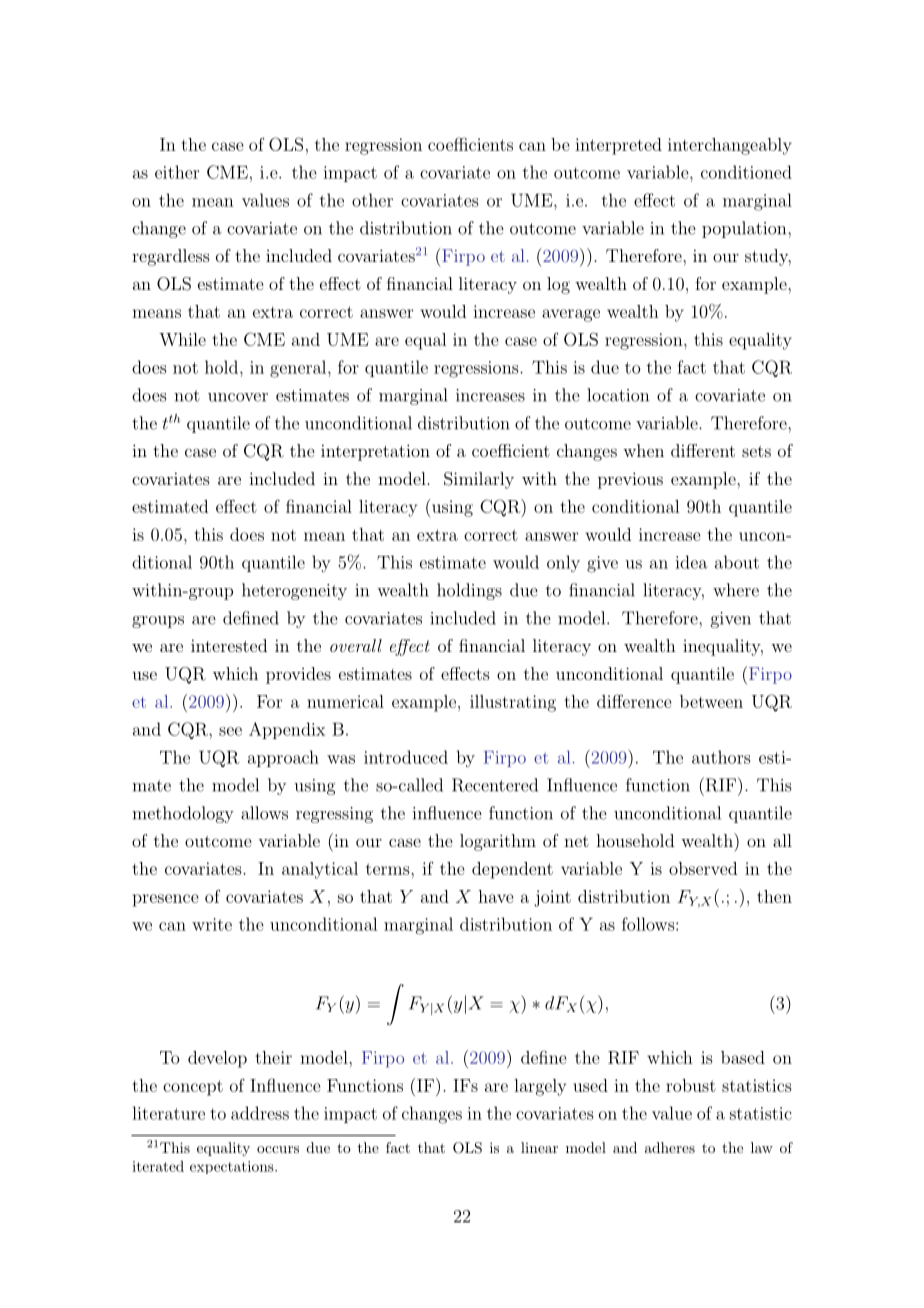 The height and width of the image is (1308, 924). What do you see at coordinates (229, 645) in the image?
I see `interested` at bounding box center [229, 645].
